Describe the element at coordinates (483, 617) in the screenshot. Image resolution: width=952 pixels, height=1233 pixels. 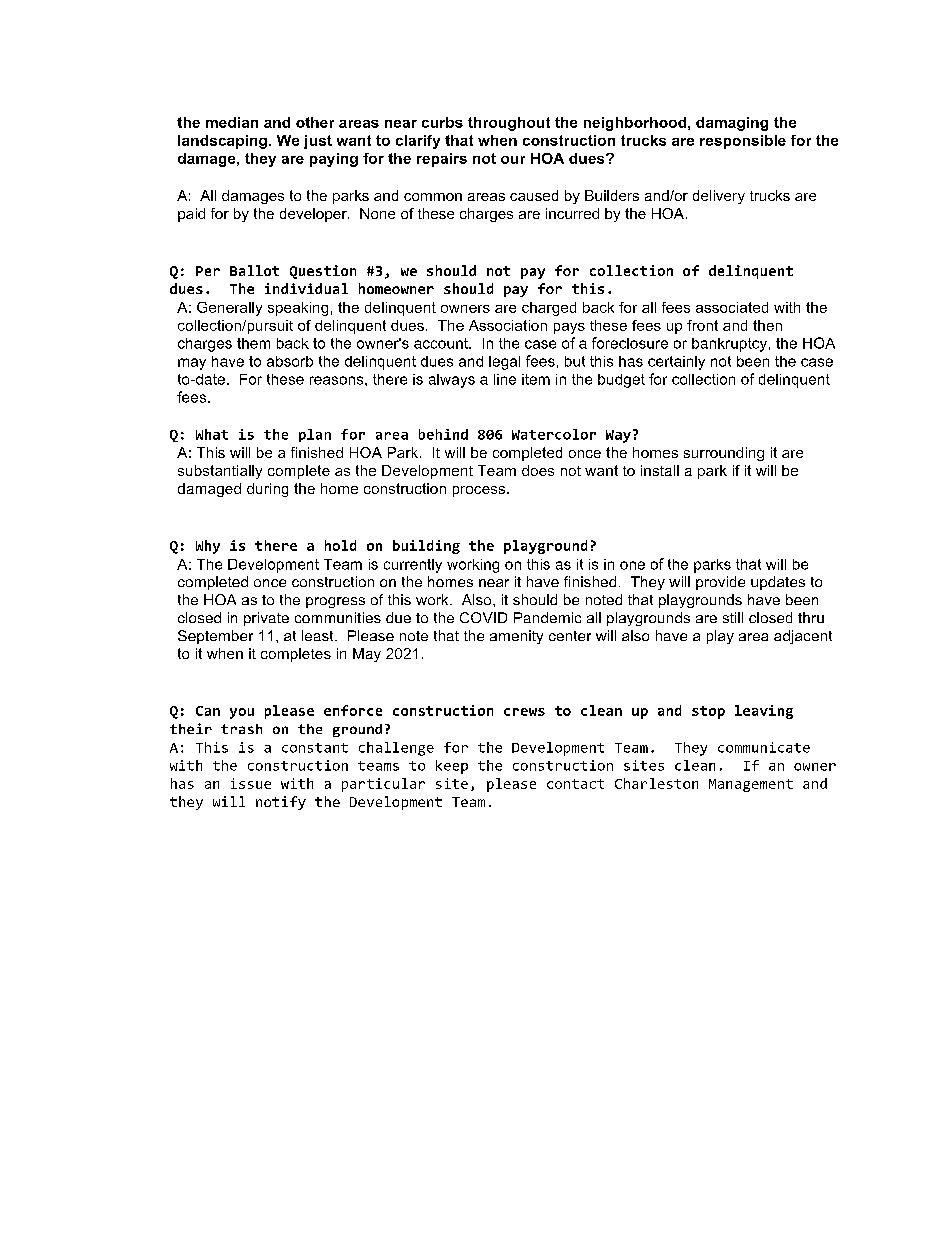
I see `COVID` at that location.
